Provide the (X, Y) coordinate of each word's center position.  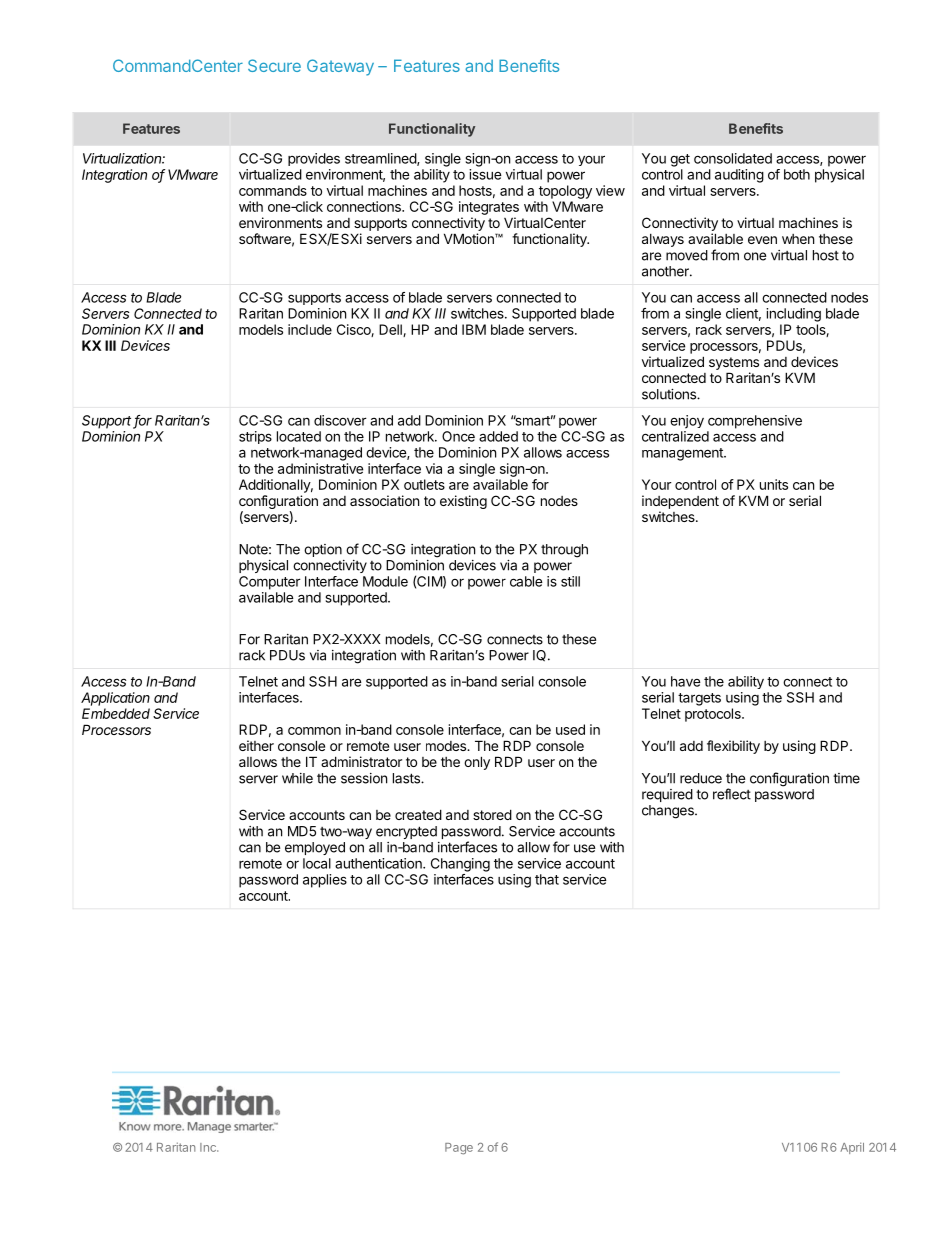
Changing (460, 865)
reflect (732, 794)
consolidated (733, 158)
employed (315, 848)
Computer (270, 583)
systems (734, 363)
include (310, 329)
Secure (274, 65)
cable (526, 581)
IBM (474, 329)
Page (459, 1149)
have (686, 681)
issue (485, 174)
